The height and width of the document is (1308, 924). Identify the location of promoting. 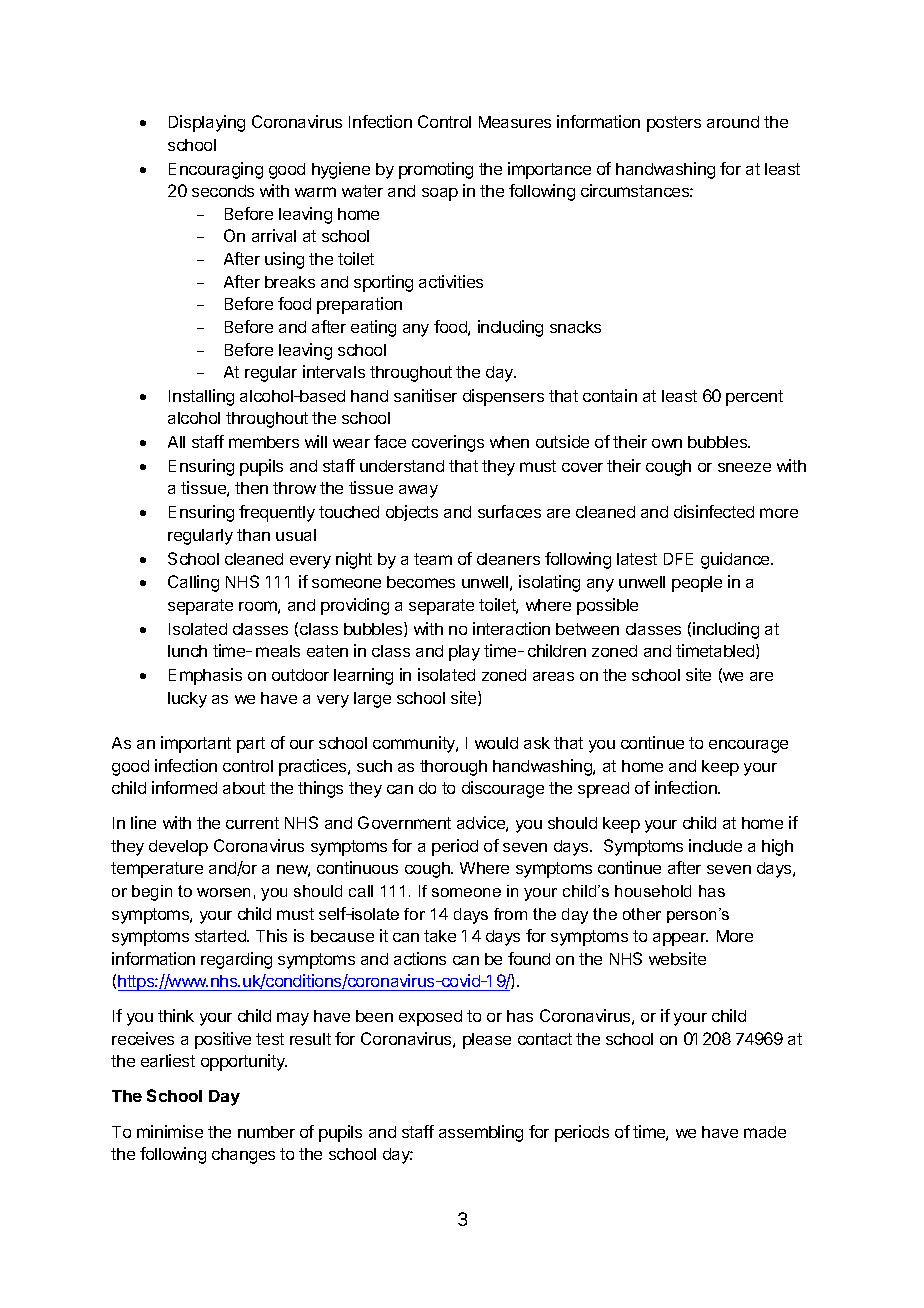
(436, 170).
